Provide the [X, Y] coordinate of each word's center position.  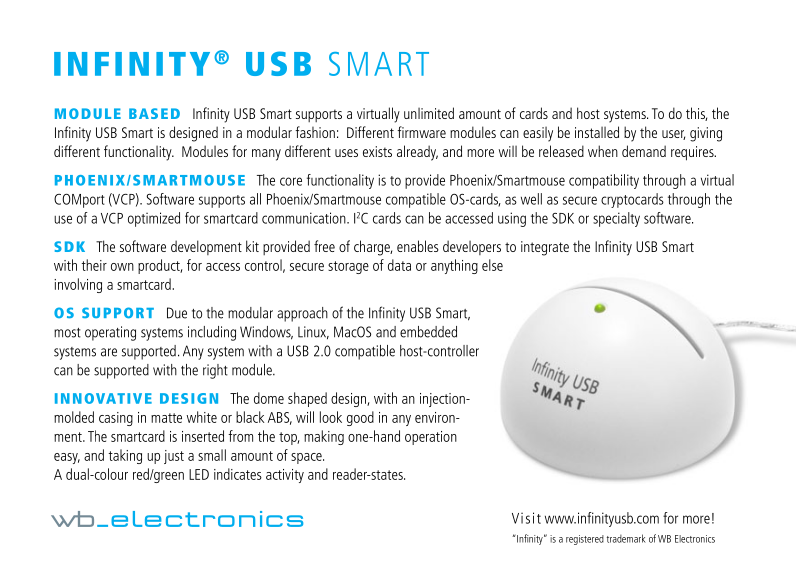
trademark [626, 538]
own [122, 267]
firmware [421, 132]
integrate [545, 248]
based [154, 113]
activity [285, 476]
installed [597, 132]
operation [431, 438]
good [360, 418]
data [399, 265]
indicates [238, 474]
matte [166, 418]
